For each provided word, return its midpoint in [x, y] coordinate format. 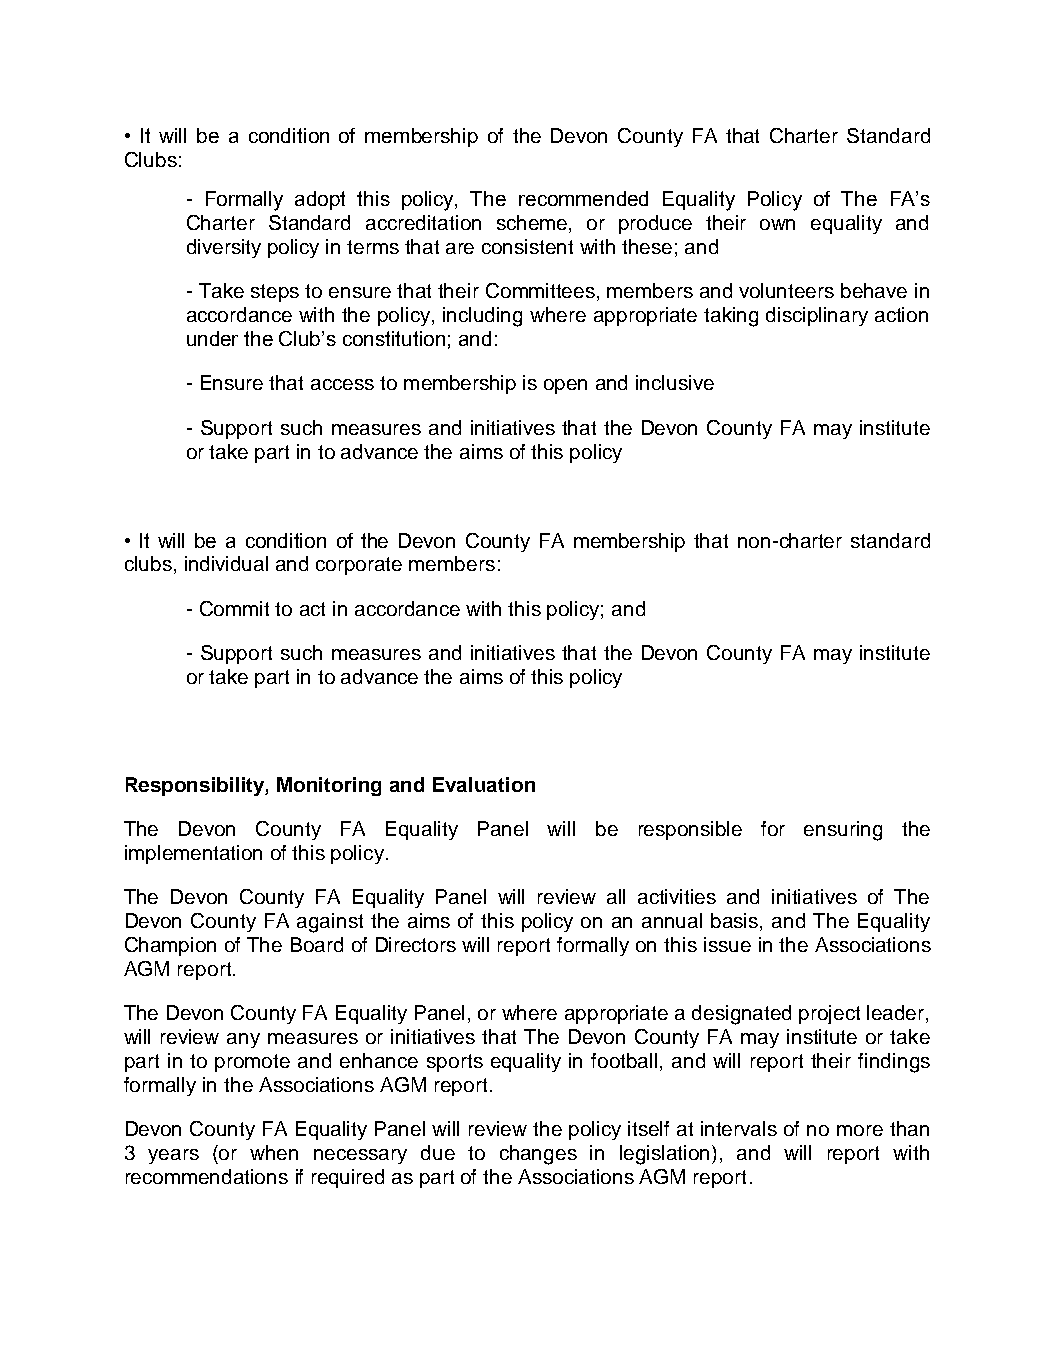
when [274, 1152]
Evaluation [484, 784]
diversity [224, 248]
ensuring [843, 831]
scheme [533, 224]
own [777, 224]
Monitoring [329, 786]
